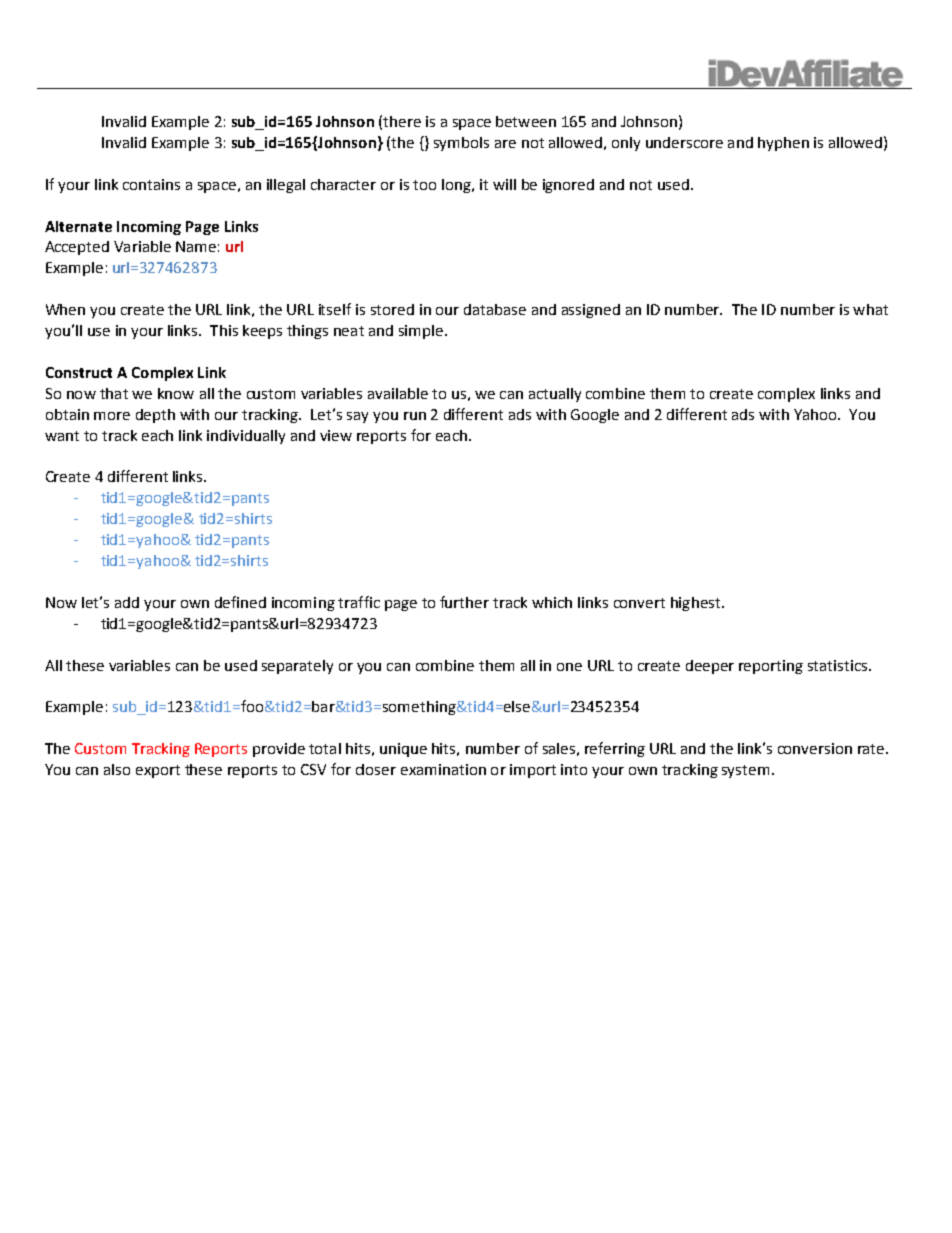  What do you see at coordinates (158, 771) in the image?
I see `export` at bounding box center [158, 771].
